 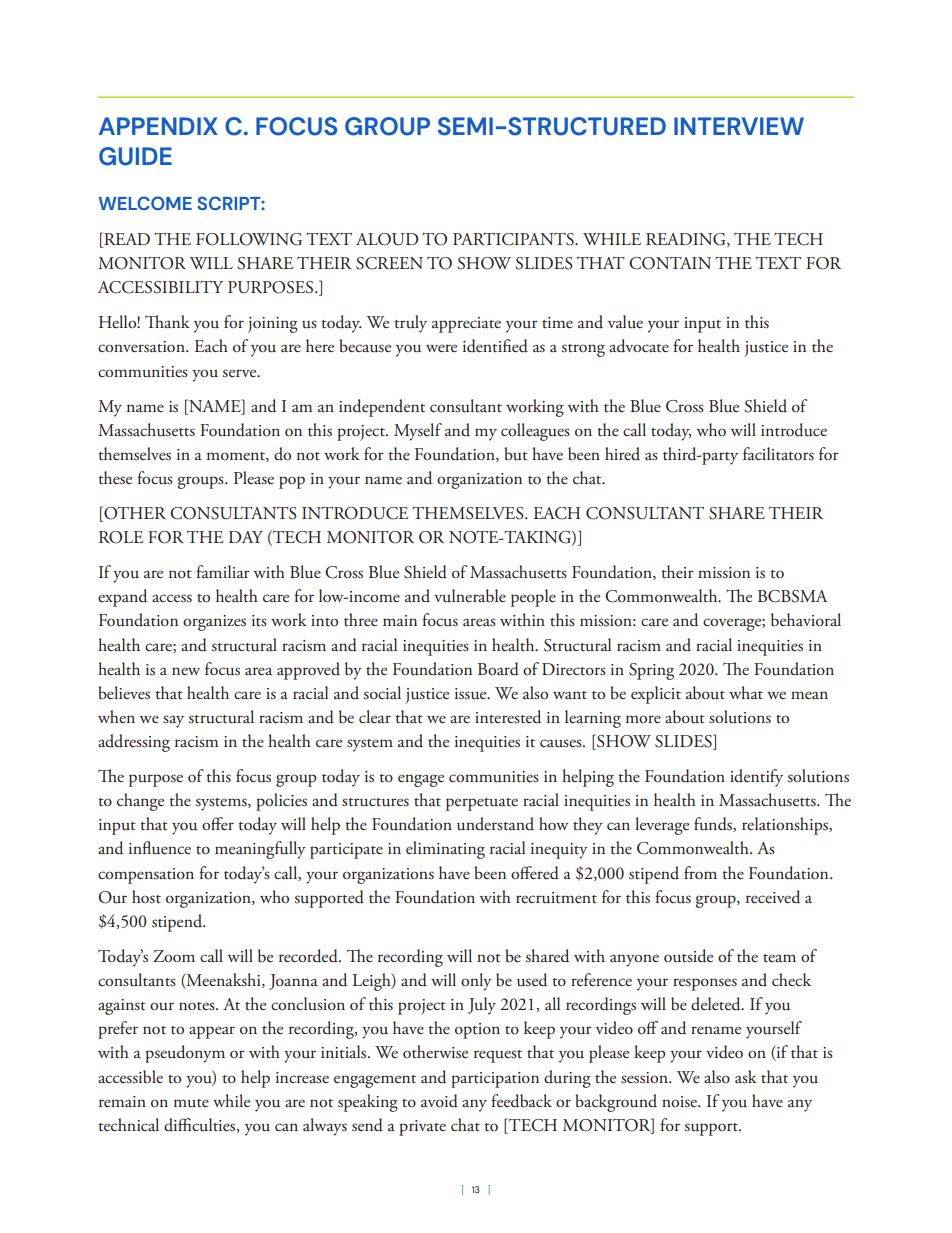 What do you see at coordinates (470, 596) in the image?
I see `vulnerable` at bounding box center [470, 596].
